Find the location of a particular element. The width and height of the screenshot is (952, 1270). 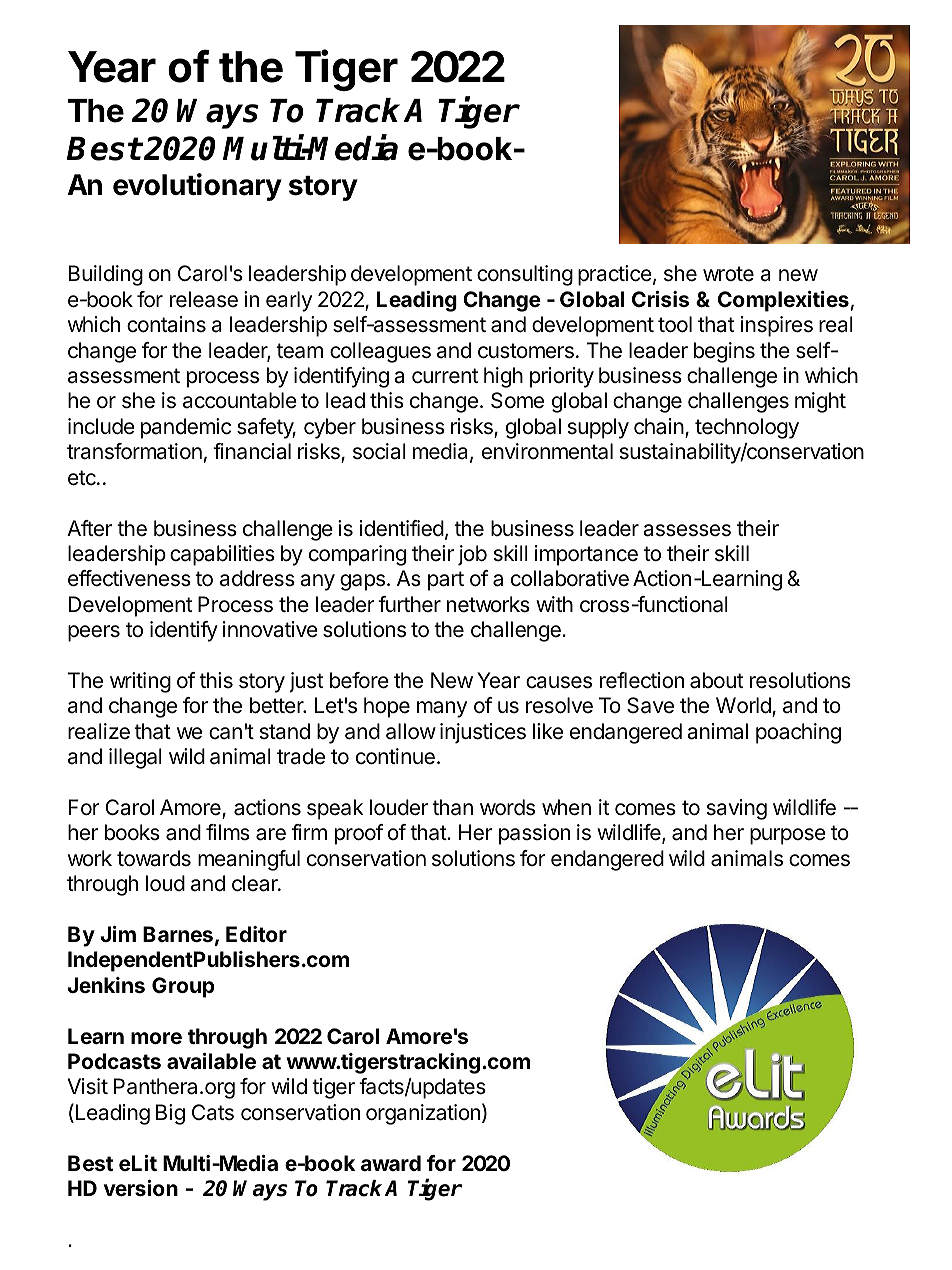

than is located at coordinates (452, 807).
